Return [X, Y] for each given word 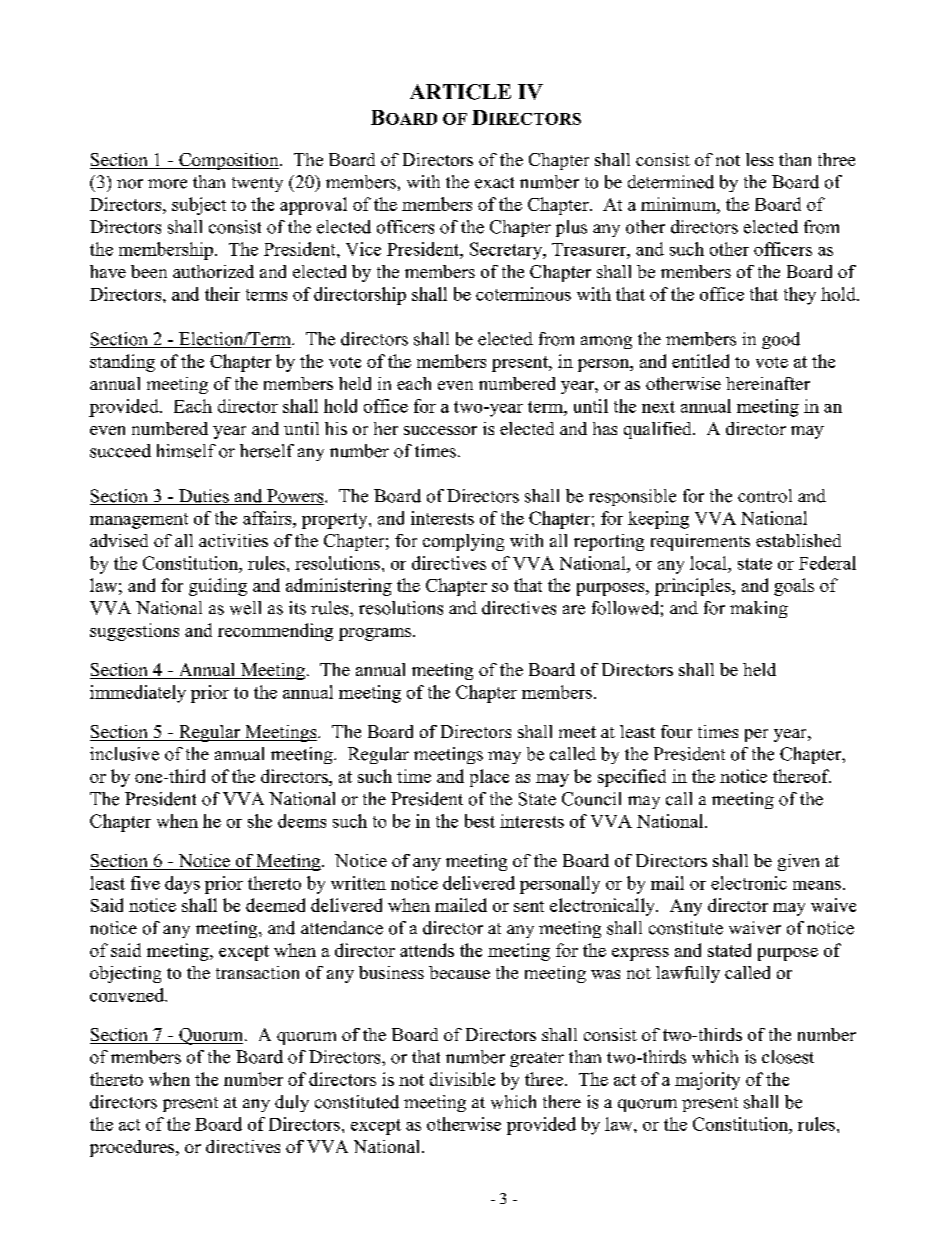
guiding [218, 587]
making [759, 609]
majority [707, 1081]
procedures [133, 1148]
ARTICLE [460, 92]
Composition [229, 161]
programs [376, 634]
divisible [462, 1079]
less [759, 159]
